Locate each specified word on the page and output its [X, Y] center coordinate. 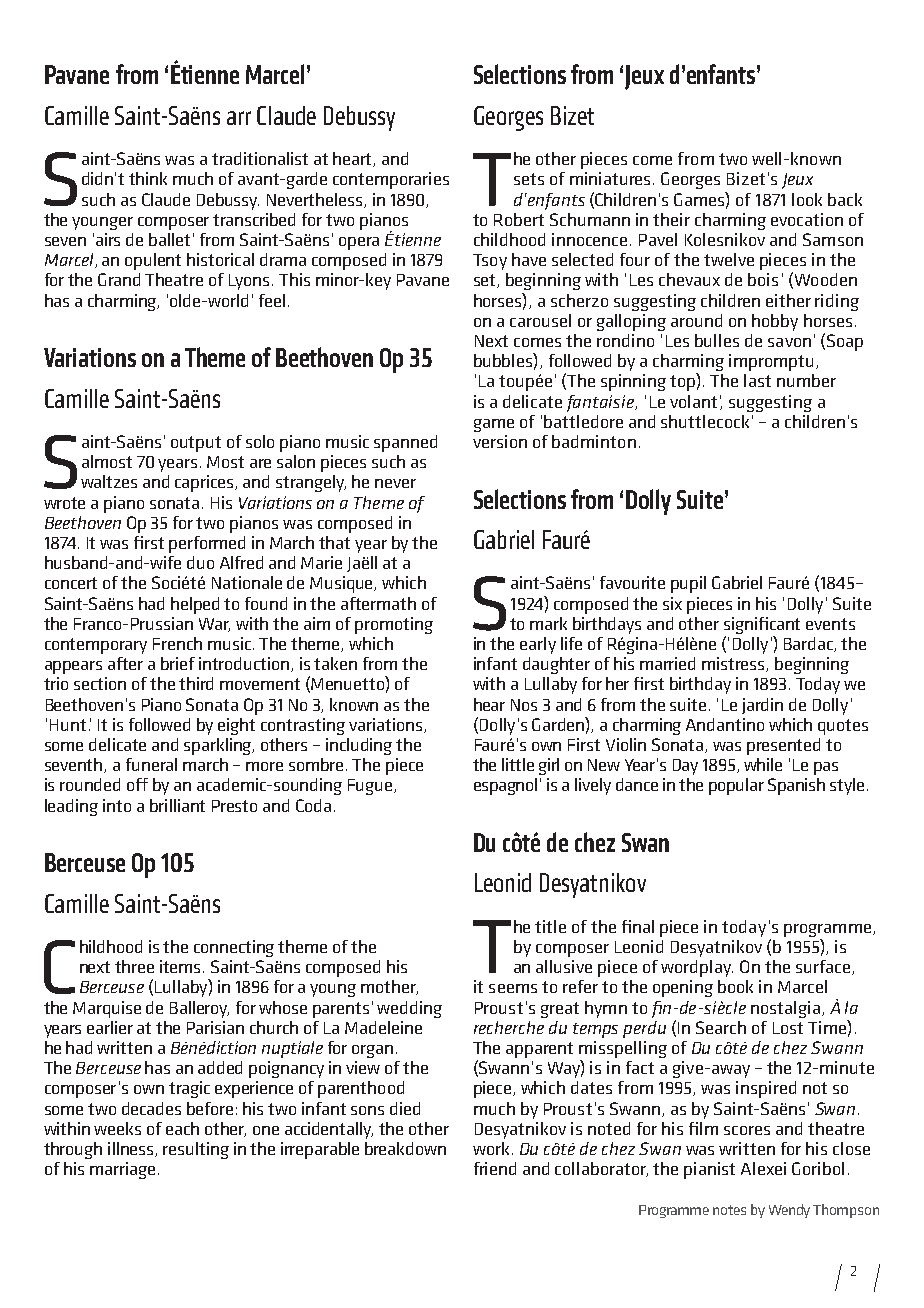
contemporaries [391, 180]
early [538, 645]
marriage [122, 1170]
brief [178, 663]
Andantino [725, 724]
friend [495, 1168]
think [148, 178]
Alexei [763, 1168]
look [807, 199]
